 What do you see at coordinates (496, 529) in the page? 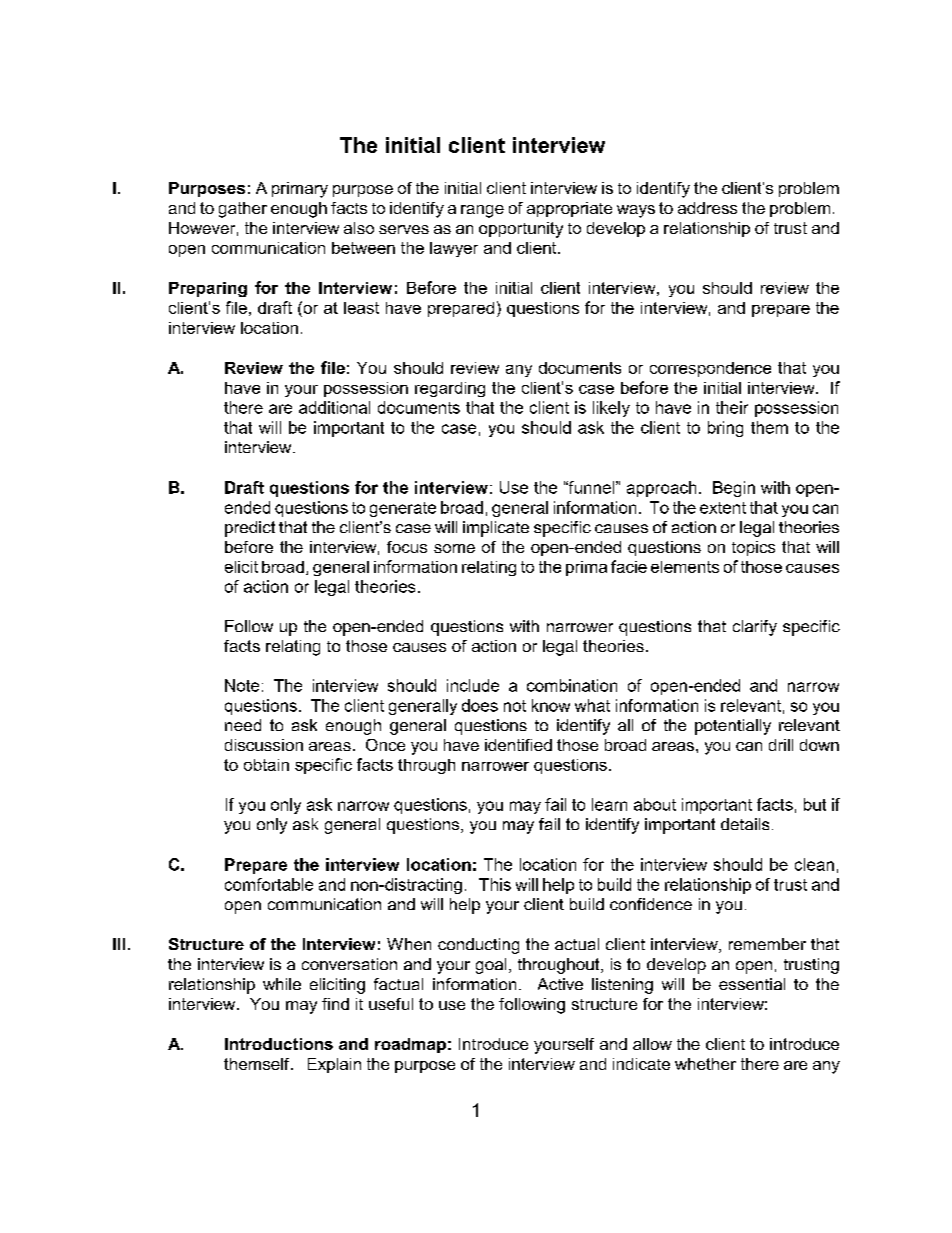
I see `implicate` at bounding box center [496, 529].
